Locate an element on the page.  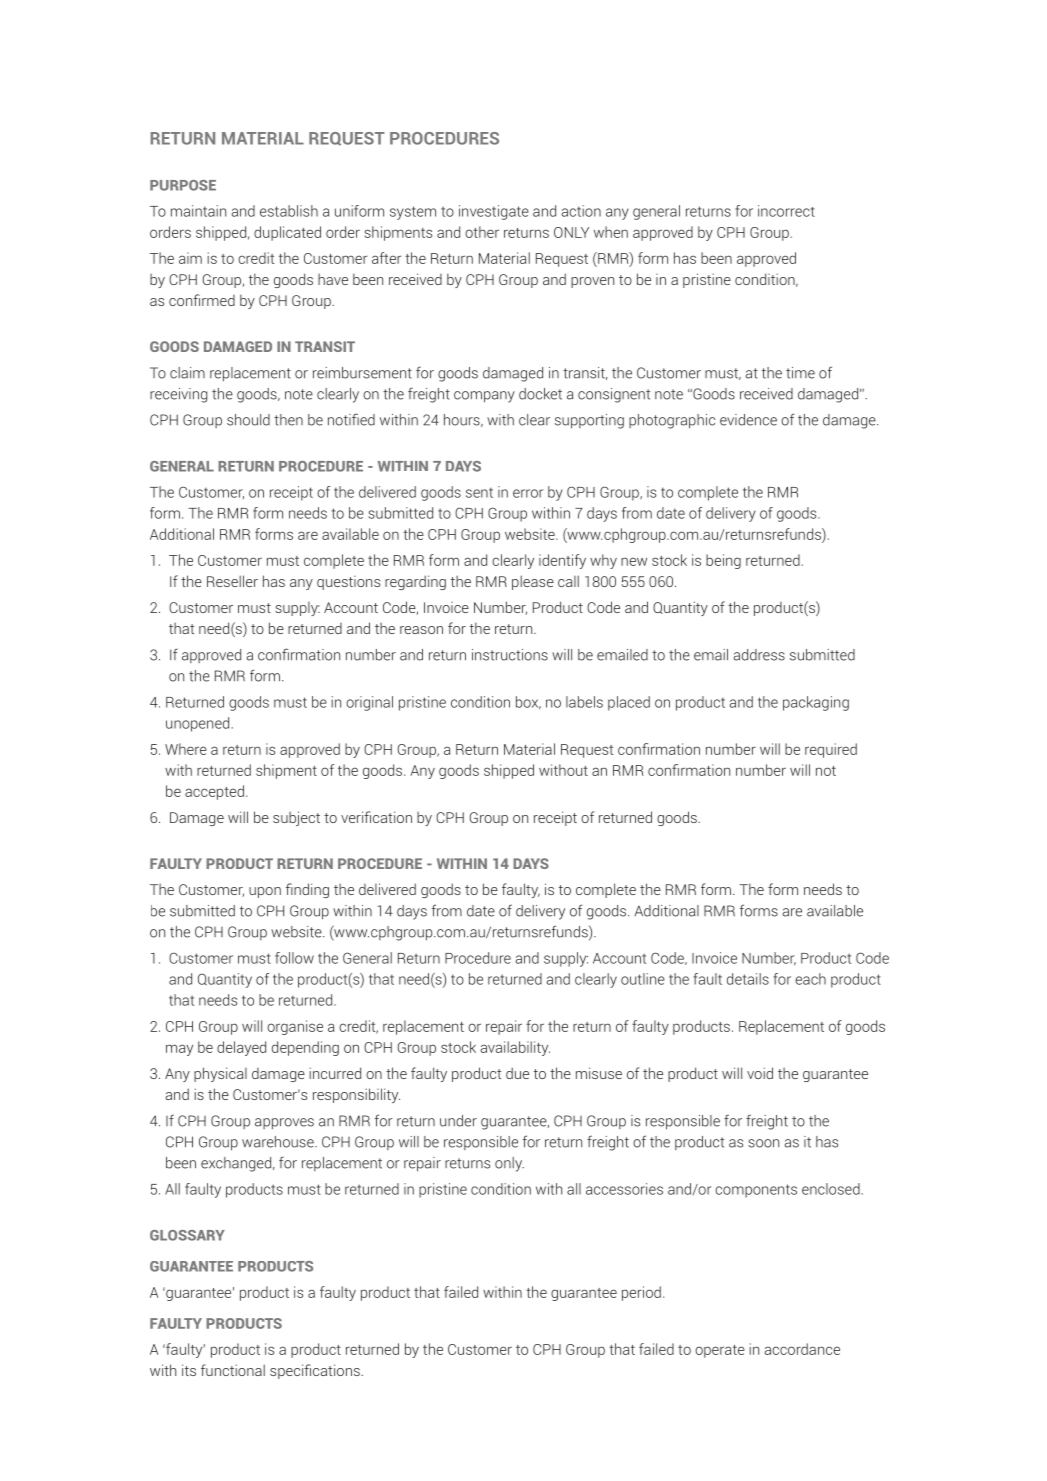
address is located at coordinates (759, 655).
